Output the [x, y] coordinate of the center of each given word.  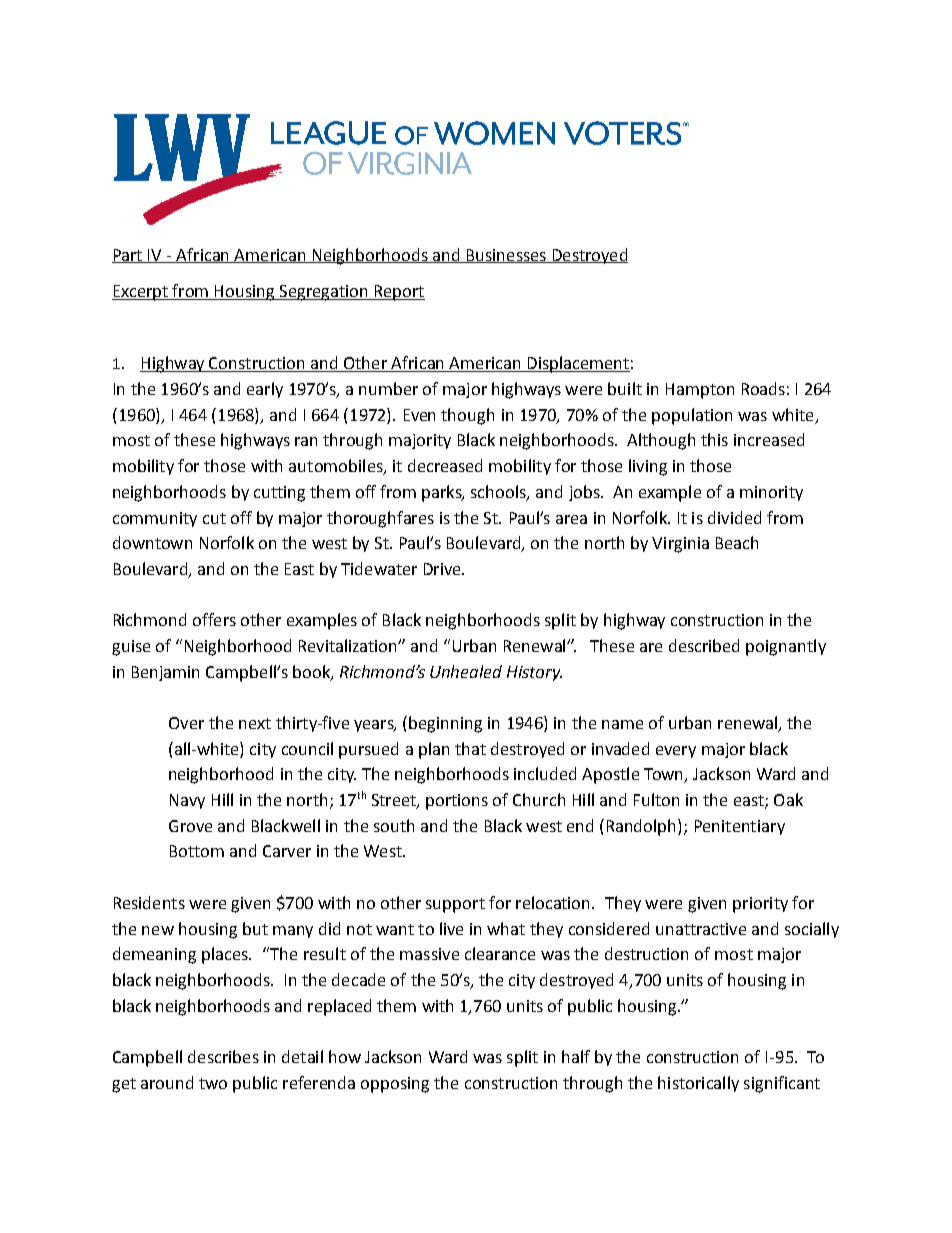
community [155, 519]
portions [457, 802]
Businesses [506, 256]
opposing [395, 1085]
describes [223, 1056]
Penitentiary [740, 827]
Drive [443, 569]
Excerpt [141, 293]
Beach [737, 542]
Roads [763, 388]
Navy [187, 801]
